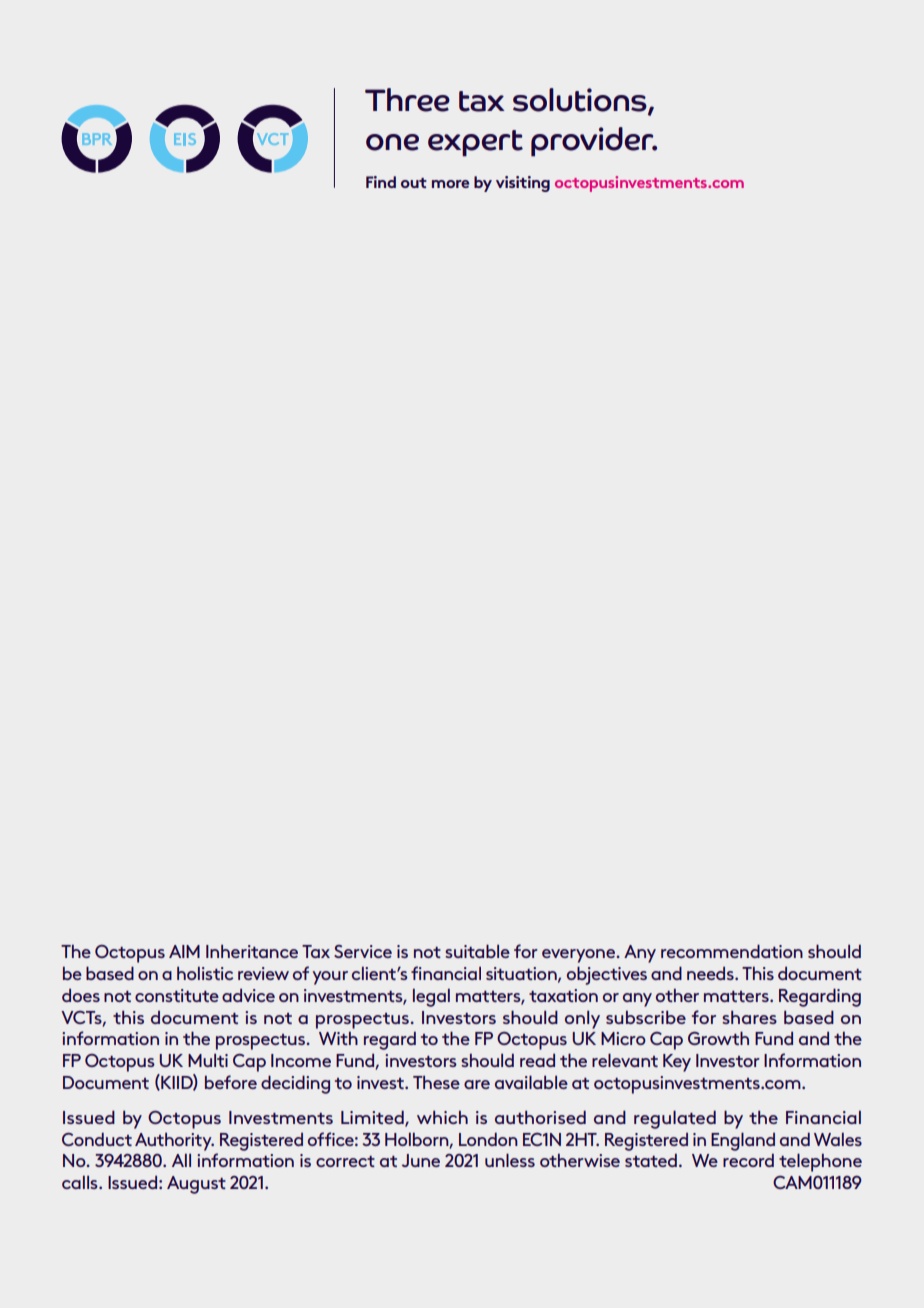 The image size is (924, 1308). Describe the element at coordinates (381, 182) in the screenshot. I see `Find` at that location.
